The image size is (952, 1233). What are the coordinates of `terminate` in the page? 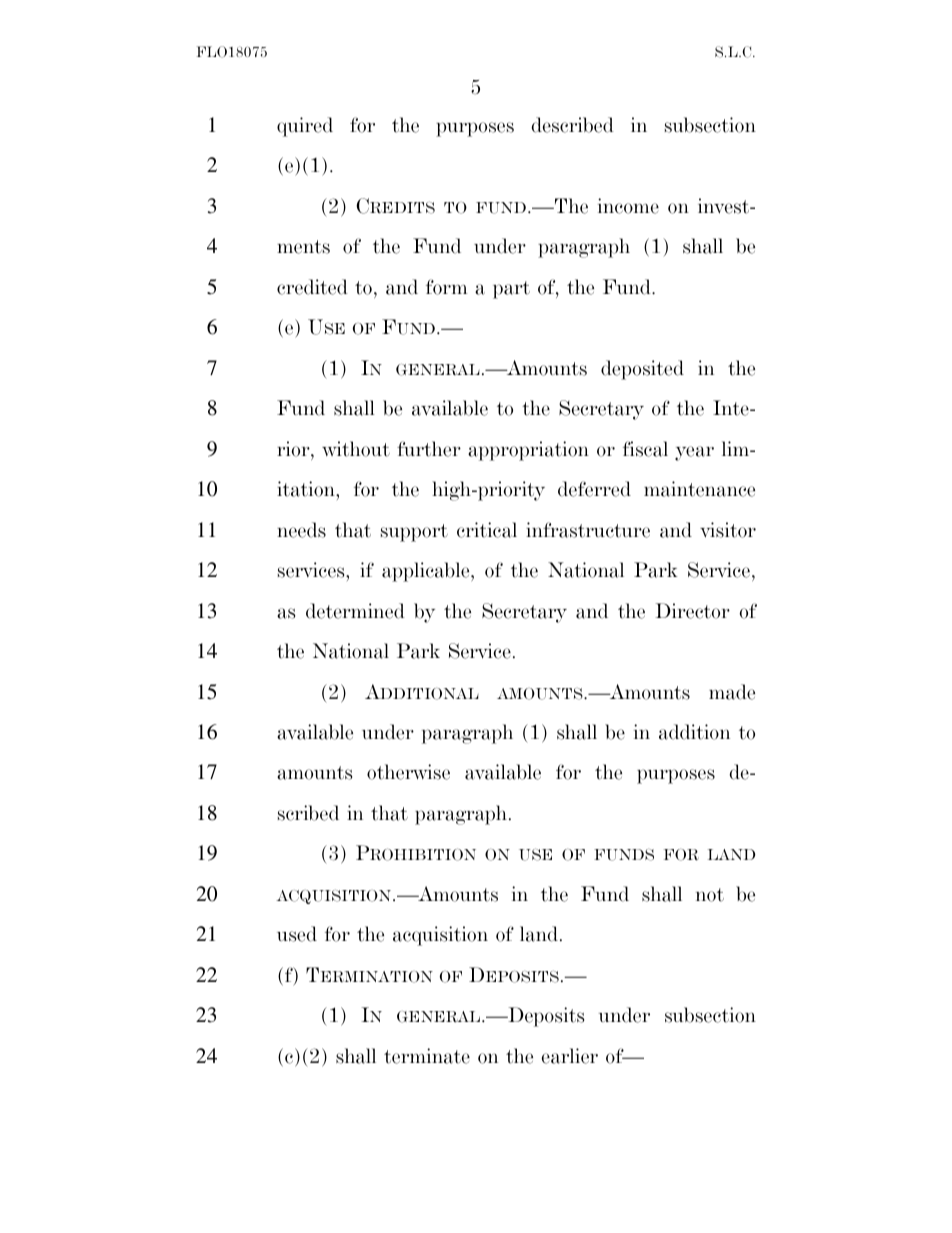 It's located at (427, 1056).
